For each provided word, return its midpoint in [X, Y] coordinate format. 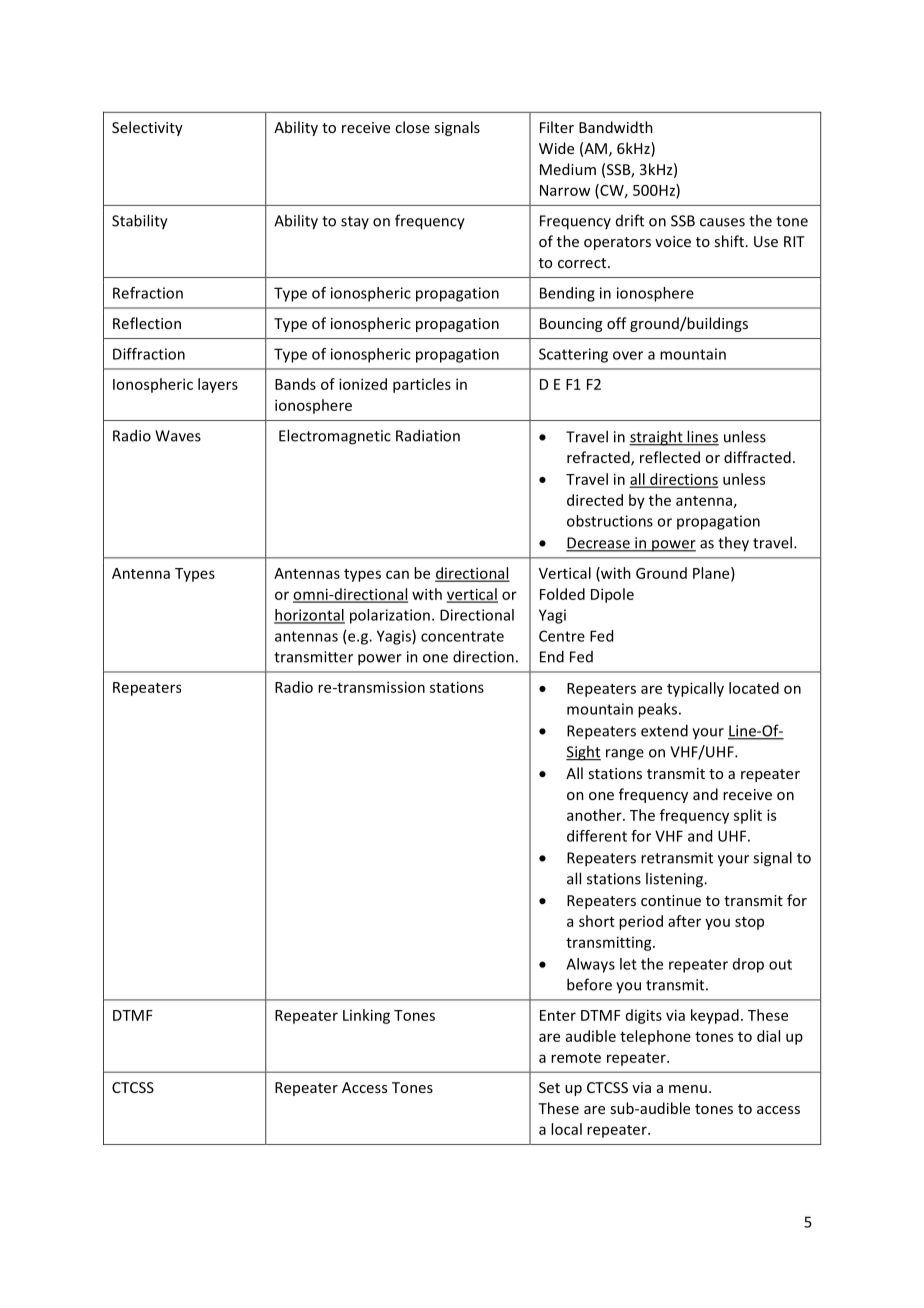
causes [722, 222]
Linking [366, 1016]
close [412, 127]
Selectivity [147, 128]
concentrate [462, 636]
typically [695, 689]
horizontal [309, 616]
